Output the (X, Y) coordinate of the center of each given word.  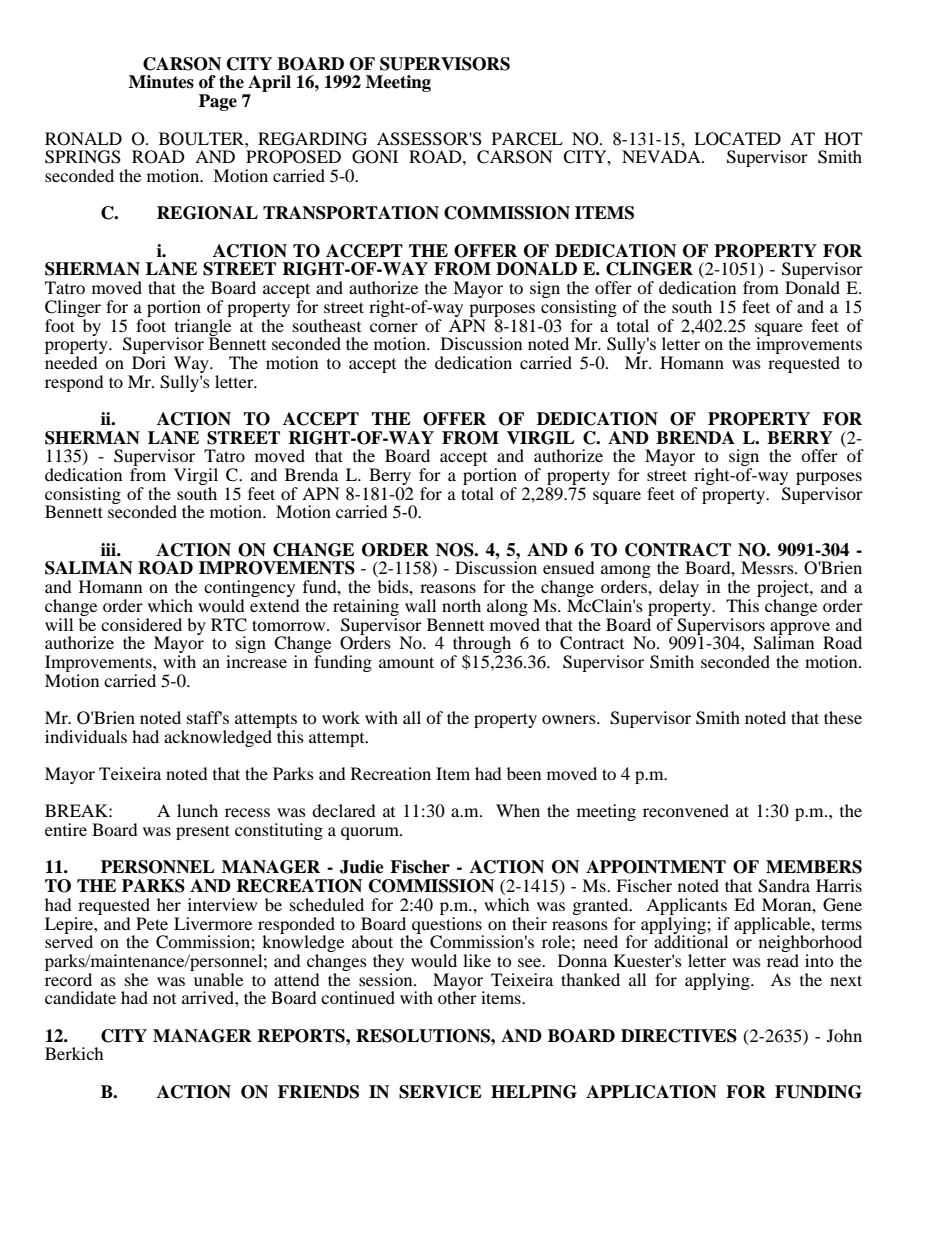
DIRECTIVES (679, 1036)
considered (141, 624)
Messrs (768, 567)
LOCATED (737, 139)
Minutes (161, 82)
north (461, 605)
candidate (80, 997)
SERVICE (440, 1092)
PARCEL (527, 139)
